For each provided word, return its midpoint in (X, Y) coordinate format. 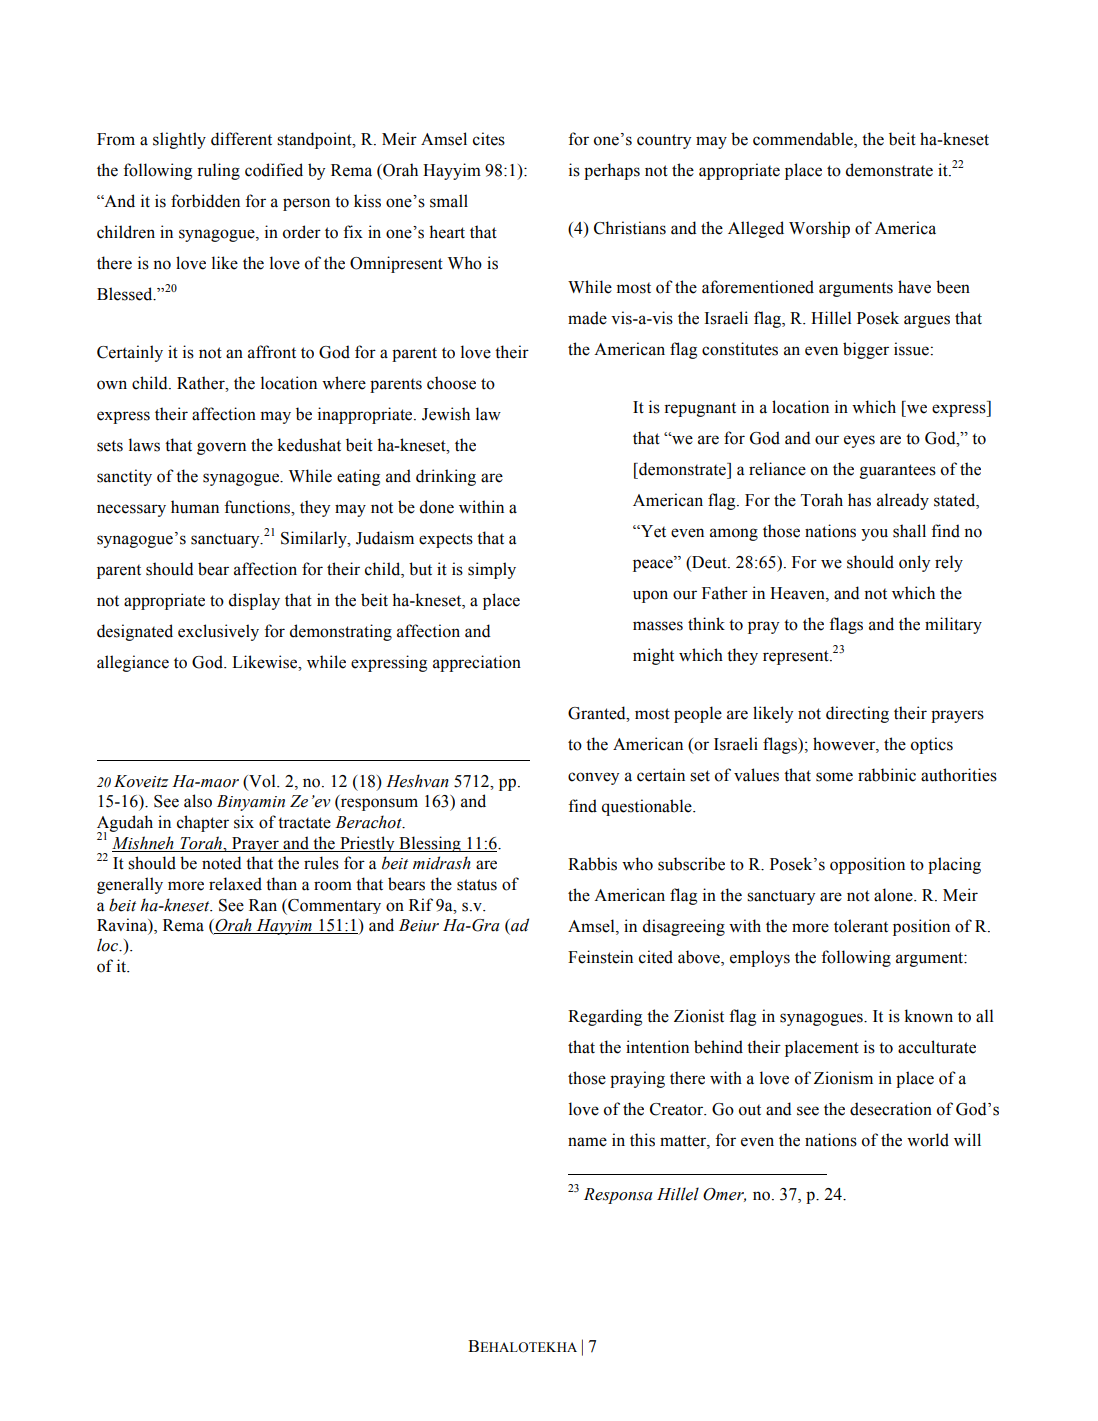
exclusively (218, 632)
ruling (218, 171)
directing (857, 714)
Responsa (618, 1196)
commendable (804, 140)
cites (489, 139)
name (587, 1142)
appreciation (477, 663)
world (928, 1140)
